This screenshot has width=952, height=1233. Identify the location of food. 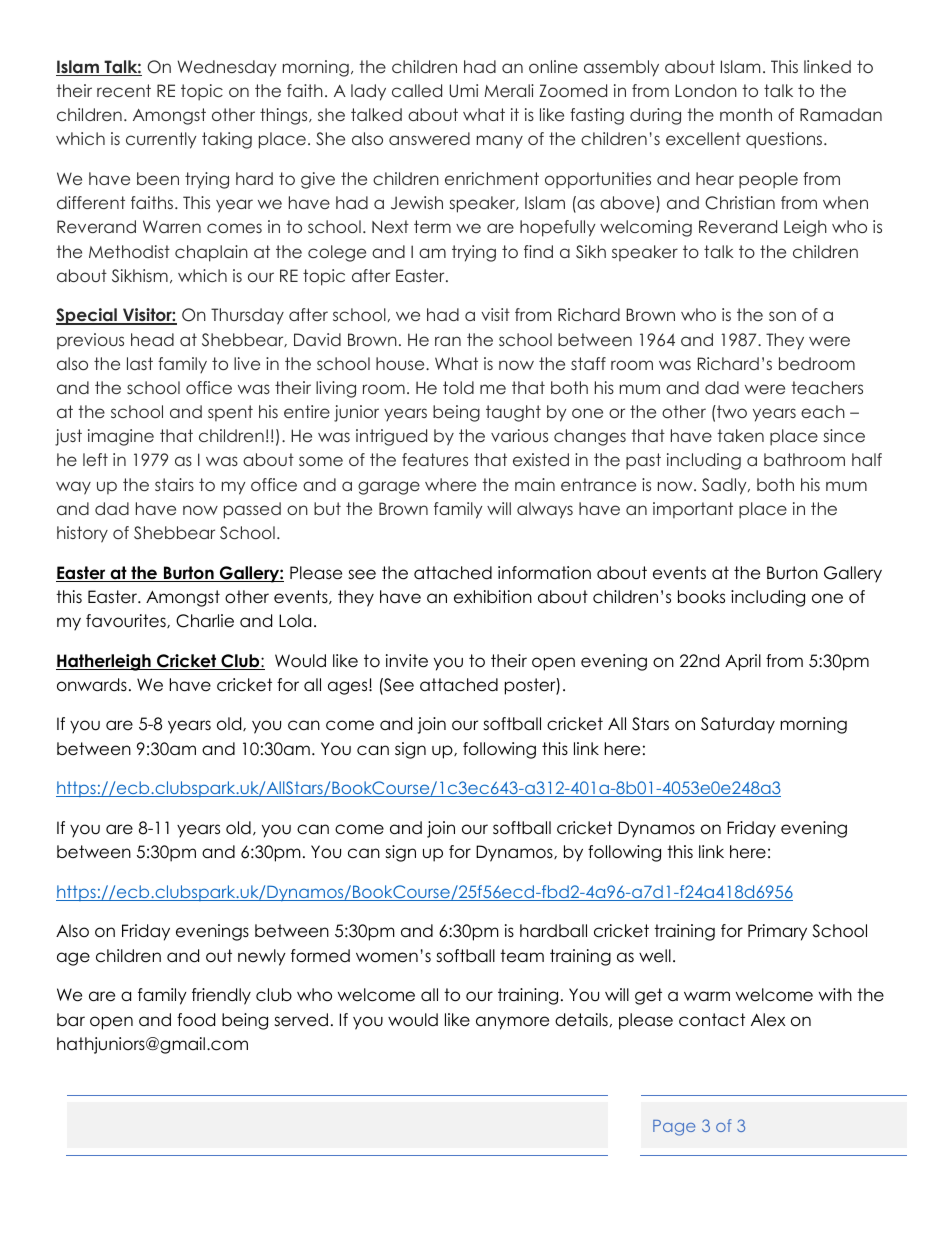
(196, 1020).
